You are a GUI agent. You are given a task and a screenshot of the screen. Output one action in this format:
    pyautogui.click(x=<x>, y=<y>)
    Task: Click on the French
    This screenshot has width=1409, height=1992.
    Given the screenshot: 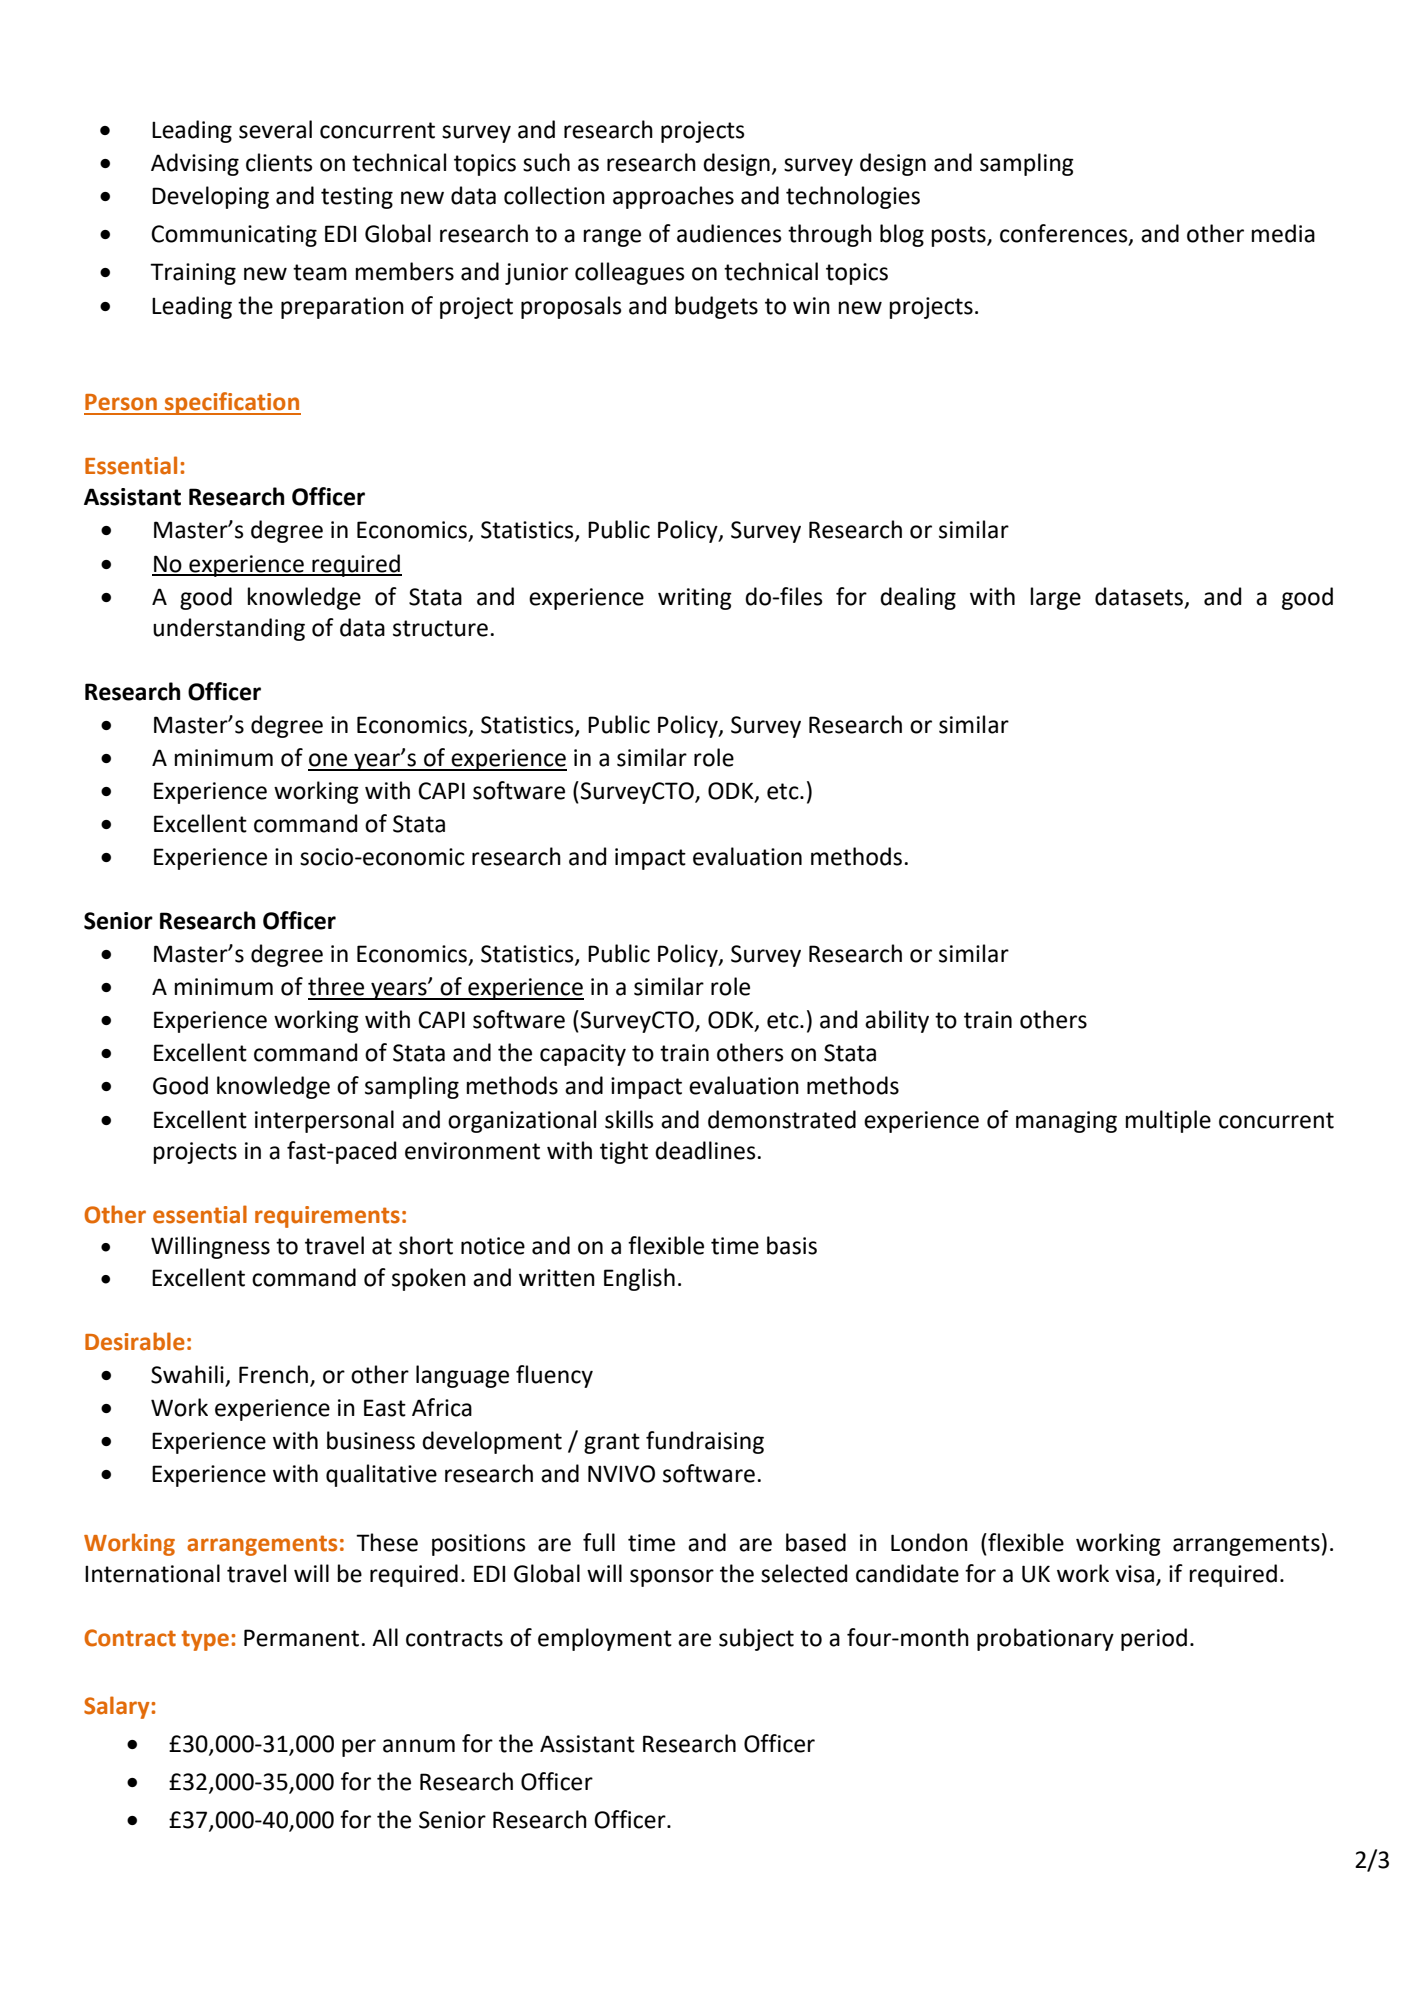 What is the action you would take?
    pyautogui.click(x=273, y=1374)
